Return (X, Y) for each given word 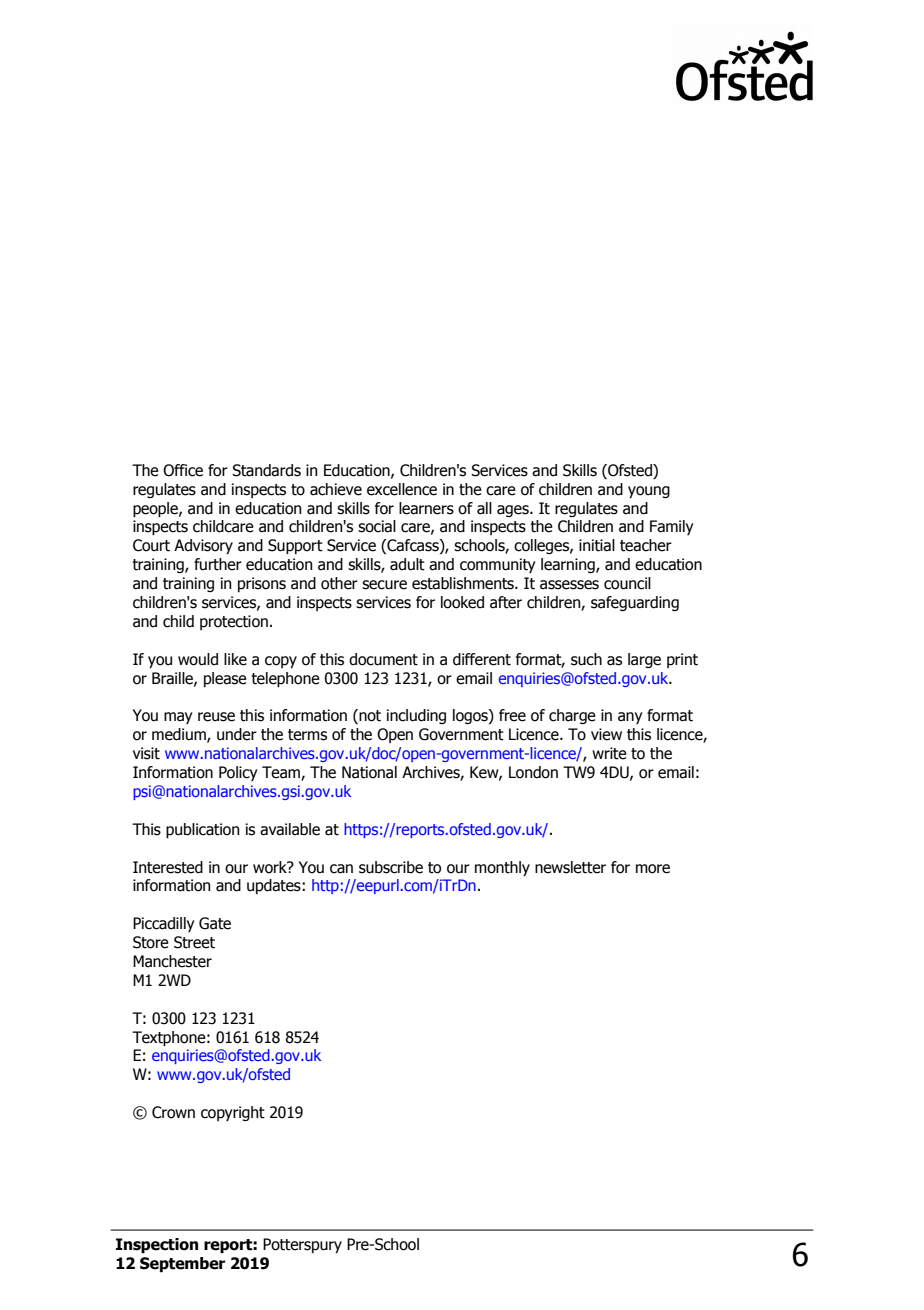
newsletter (570, 867)
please (225, 679)
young (649, 492)
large (644, 660)
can (341, 869)
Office (183, 470)
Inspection (157, 1246)
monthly (502, 868)
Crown (173, 1112)
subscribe (391, 867)
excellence (402, 489)
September (183, 1265)
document (383, 659)
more (653, 869)
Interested (168, 867)
